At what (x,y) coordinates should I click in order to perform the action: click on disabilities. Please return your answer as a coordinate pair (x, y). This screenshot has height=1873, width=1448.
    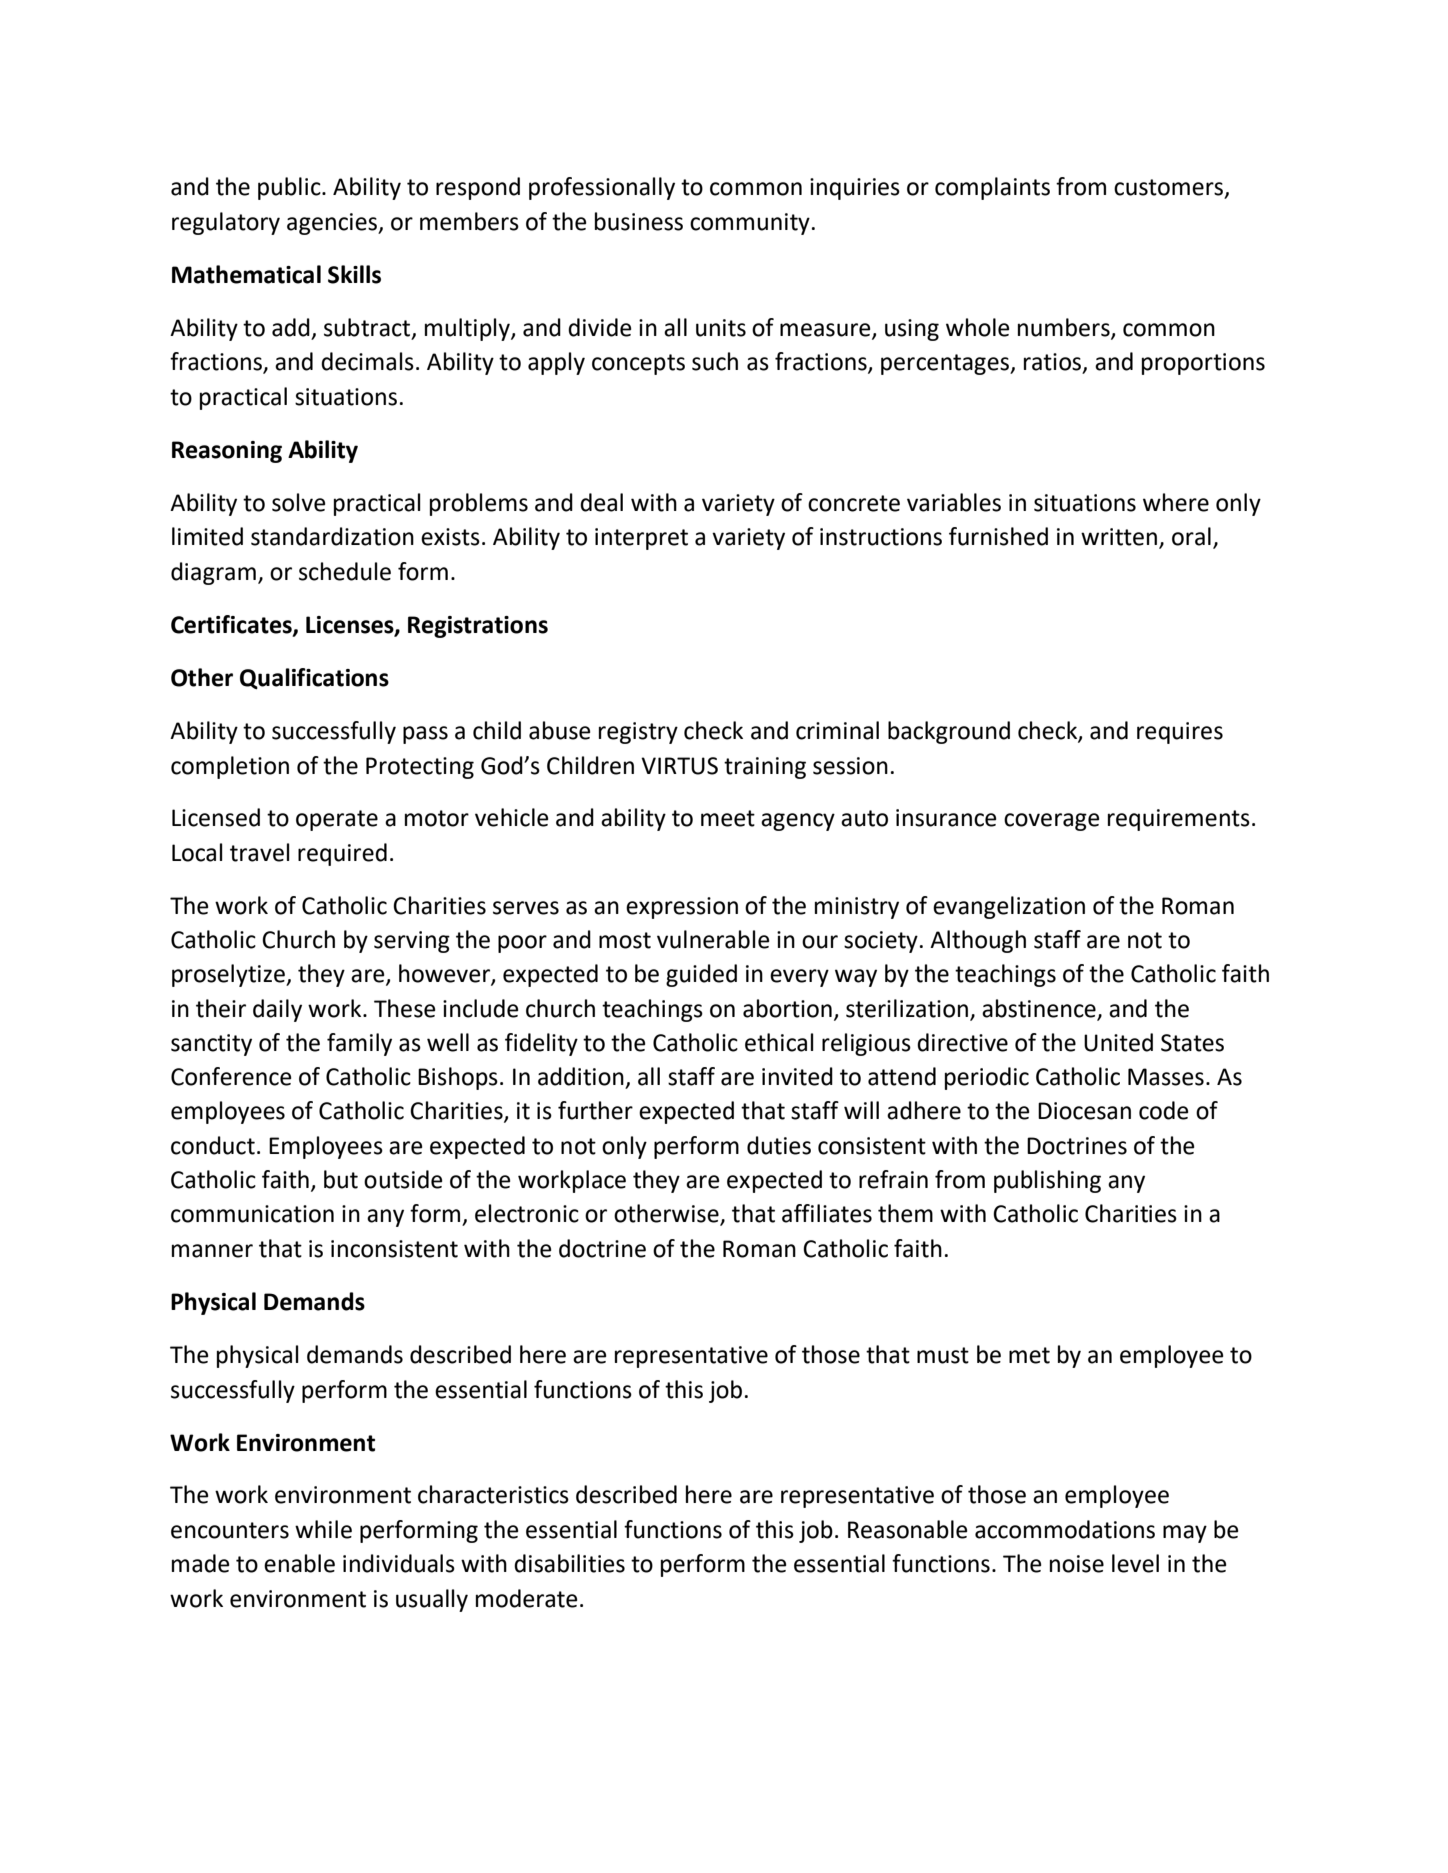
    Looking at the image, I should click on (569, 1563).
